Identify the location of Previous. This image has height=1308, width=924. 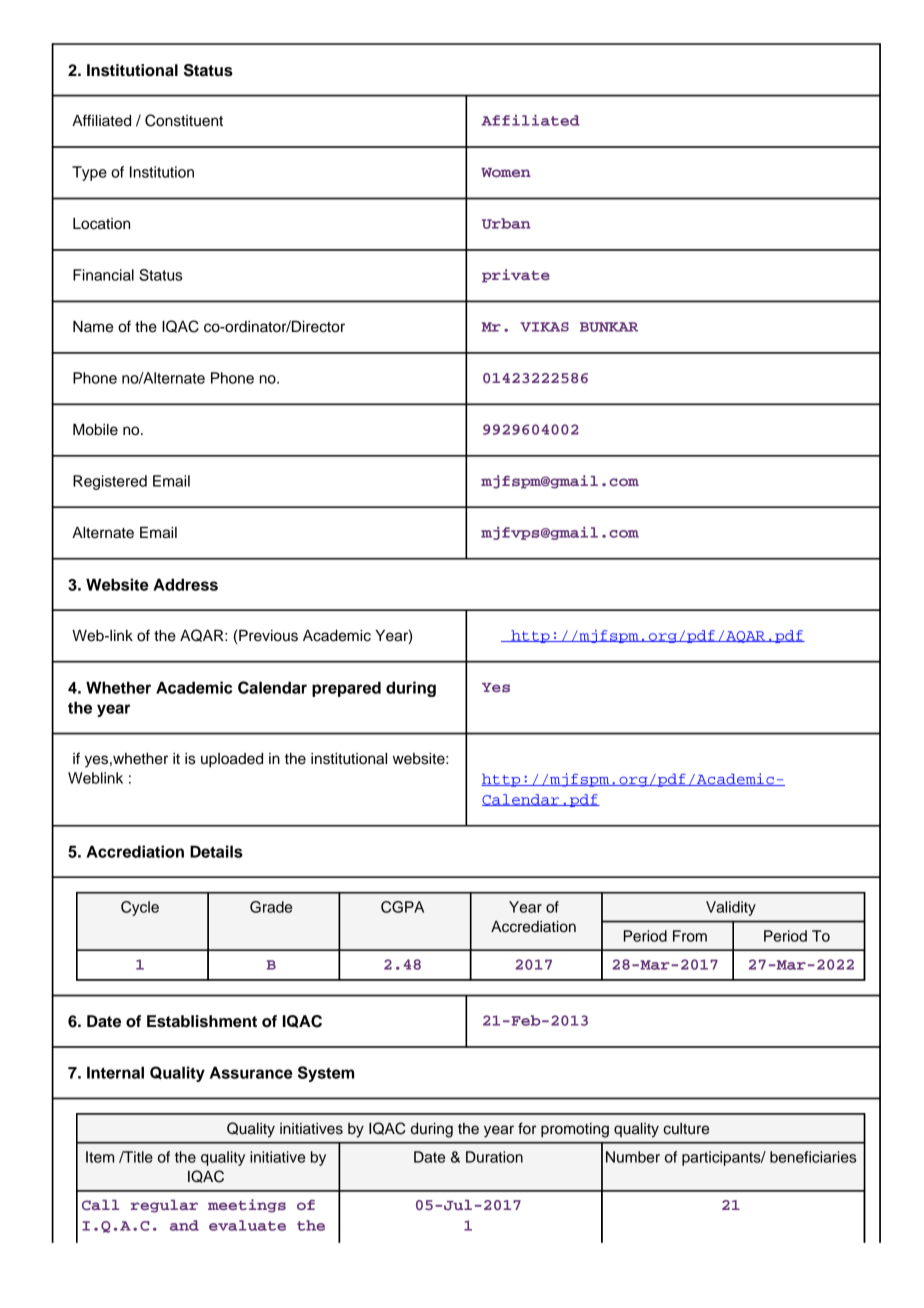
(268, 636).
